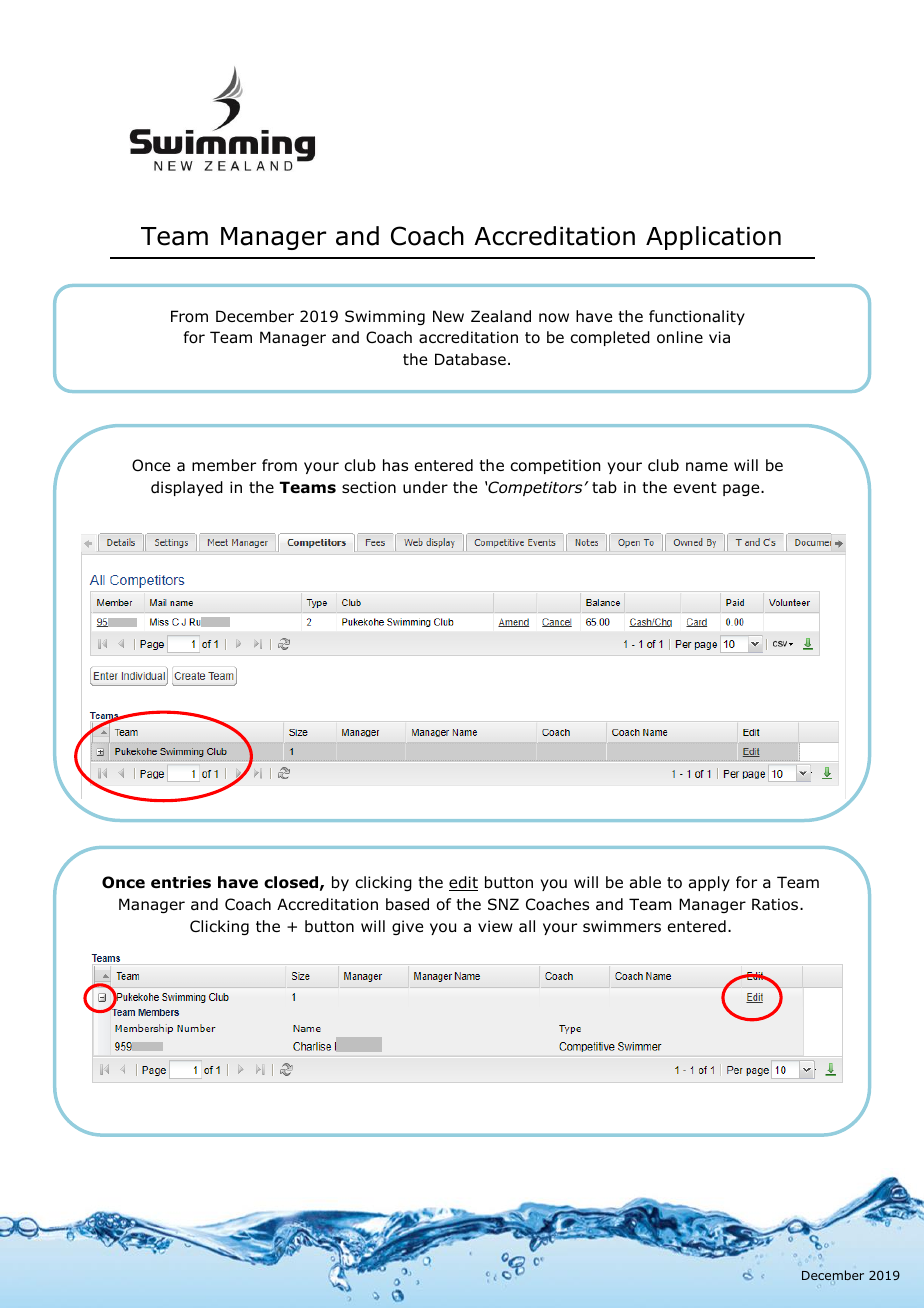 This screenshot has width=924, height=1308. What do you see at coordinates (501, 316) in the screenshot?
I see `Zealand` at bounding box center [501, 316].
